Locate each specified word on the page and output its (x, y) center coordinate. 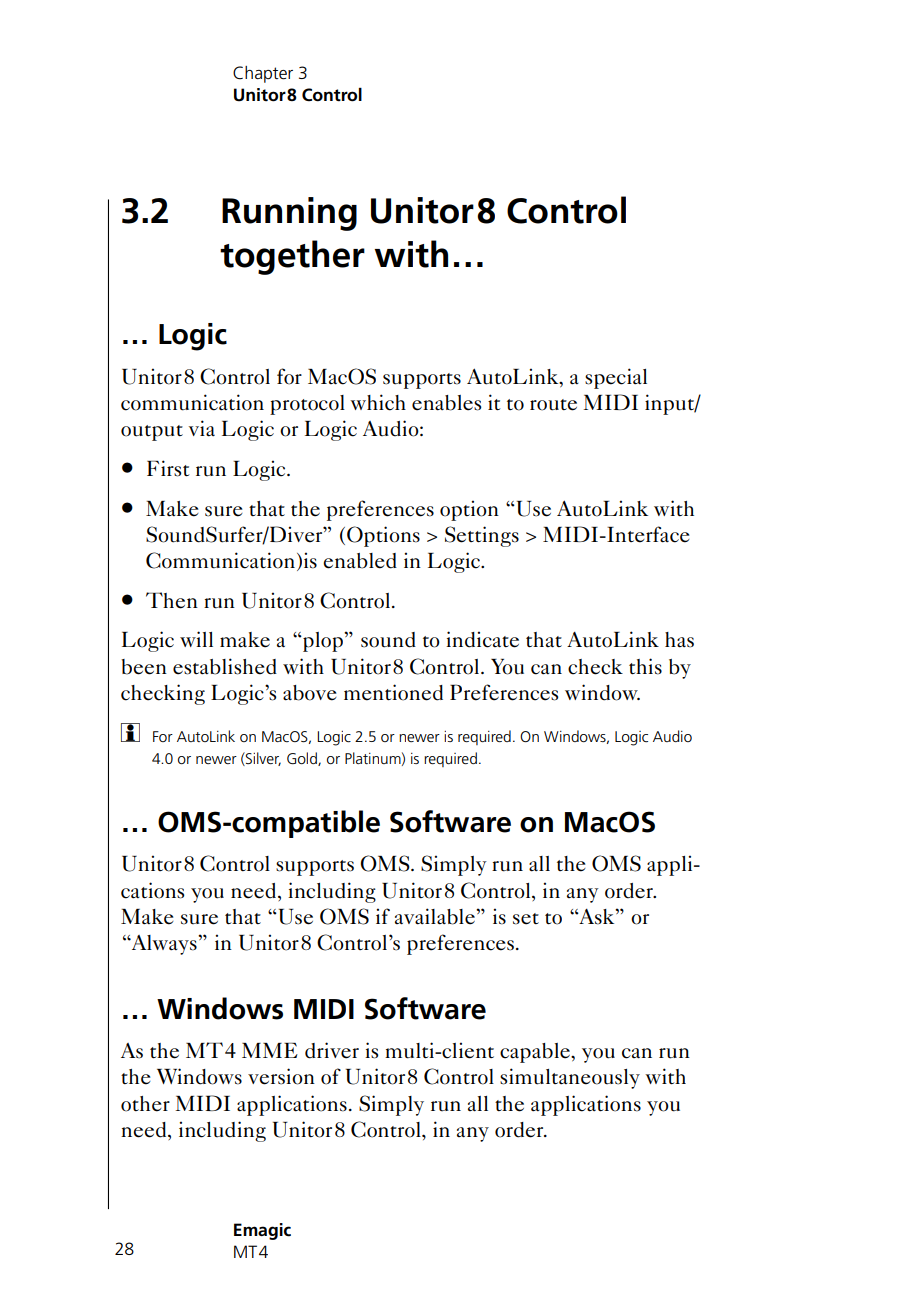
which (378, 402)
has (679, 640)
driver (332, 1050)
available (436, 916)
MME (270, 1050)
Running (289, 214)
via (202, 428)
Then (172, 600)
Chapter (263, 74)
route (553, 405)
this (645, 666)
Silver (262, 759)
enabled (360, 561)
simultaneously (570, 1078)
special (616, 378)
